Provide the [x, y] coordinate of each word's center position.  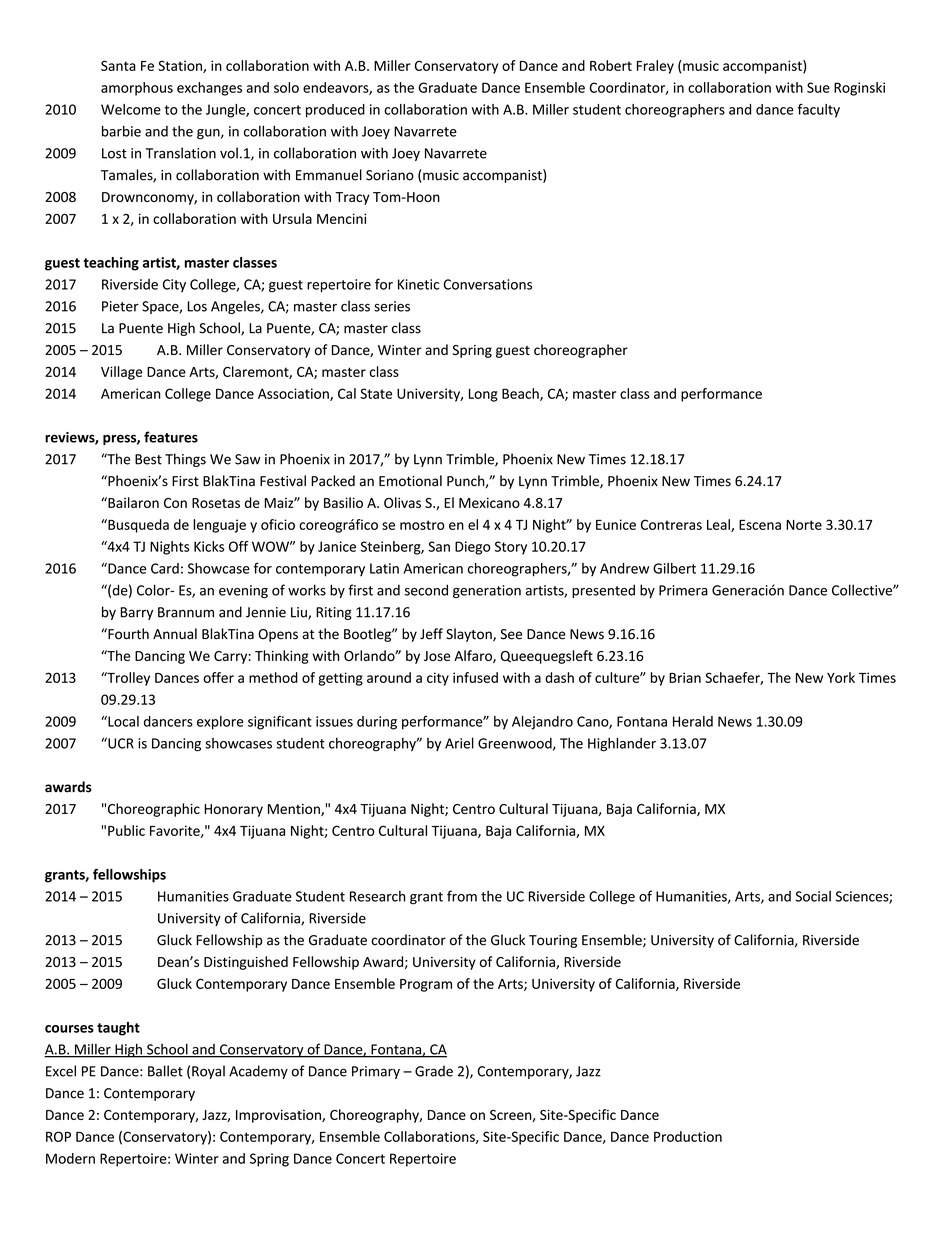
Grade [434, 1071]
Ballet [165, 1071]
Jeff [431, 634]
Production [688, 1136]
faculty [819, 111]
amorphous [137, 89]
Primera [683, 590]
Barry [137, 613]
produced [335, 111]
